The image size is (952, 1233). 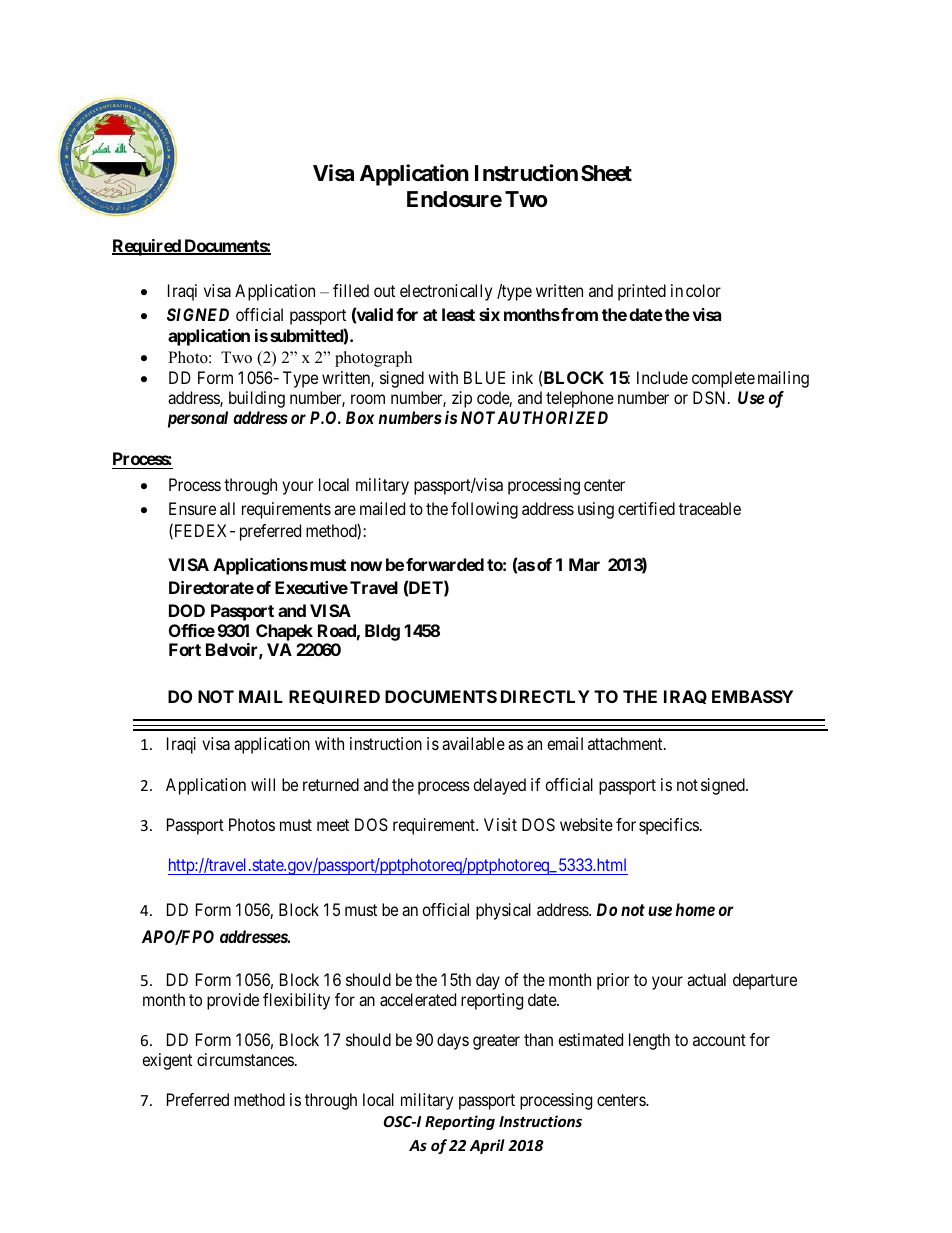 I want to click on building, so click(x=257, y=399).
